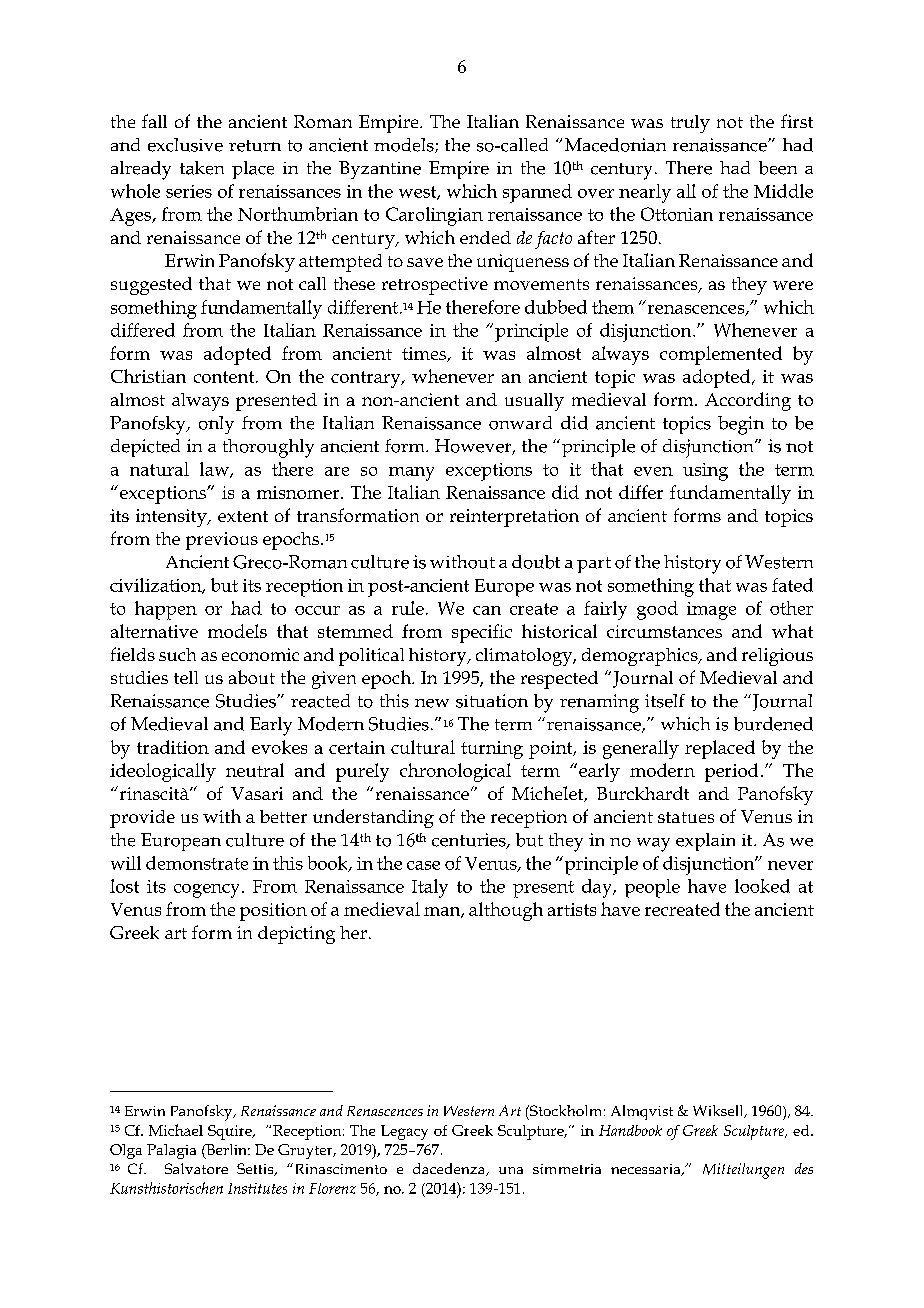 Image resolution: width=924 pixels, height=1308 pixels. What do you see at coordinates (434, 216) in the page?
I see `Carolingian` at bounding box center [434, 216].
